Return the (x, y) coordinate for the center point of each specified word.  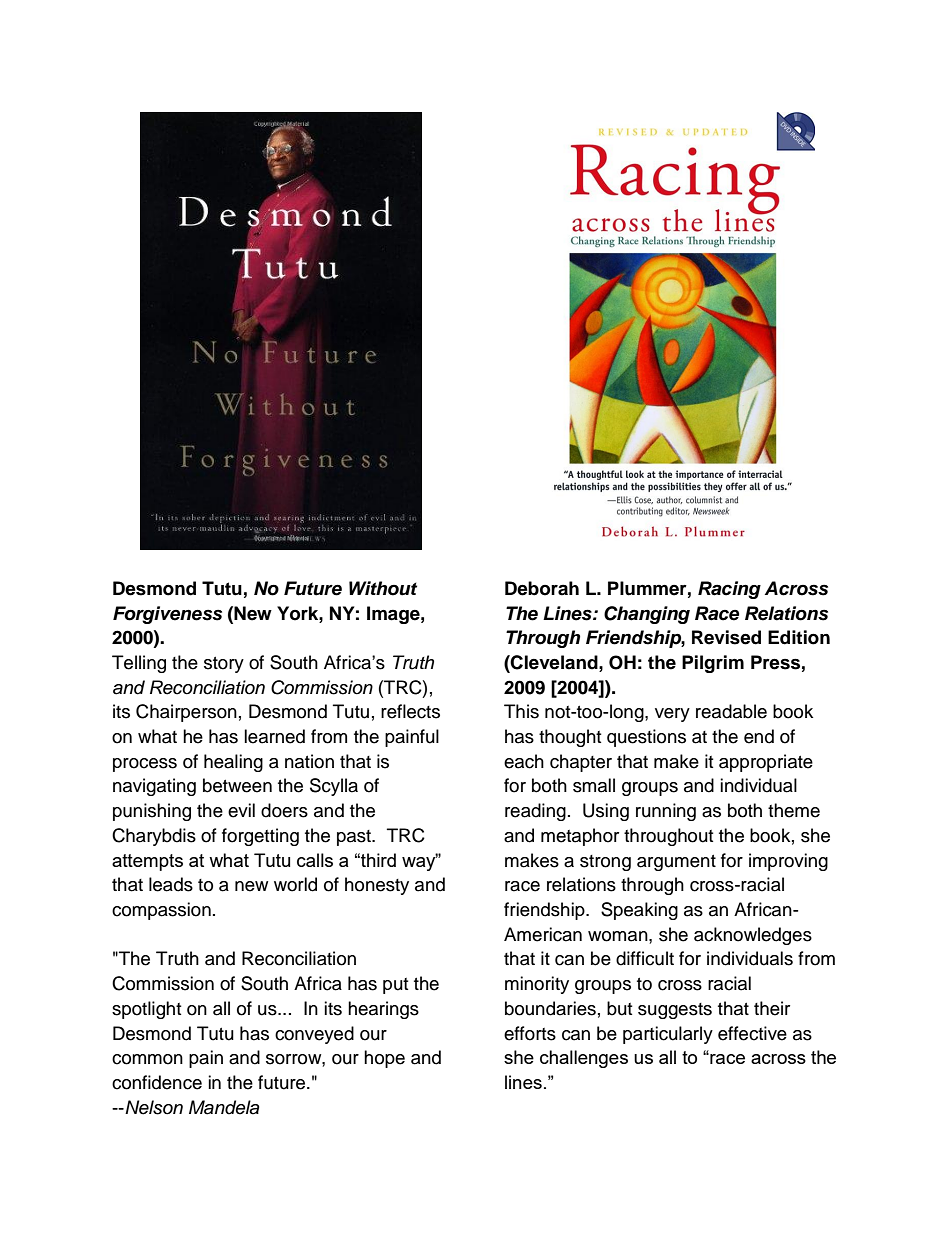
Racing (729, 590)
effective (752, 1033)
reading (535, 812)
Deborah (542, 588)
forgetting (260, 837)
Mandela (224, 1107)
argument (676, 863)
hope (384, 1059)
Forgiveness (167, 615)
